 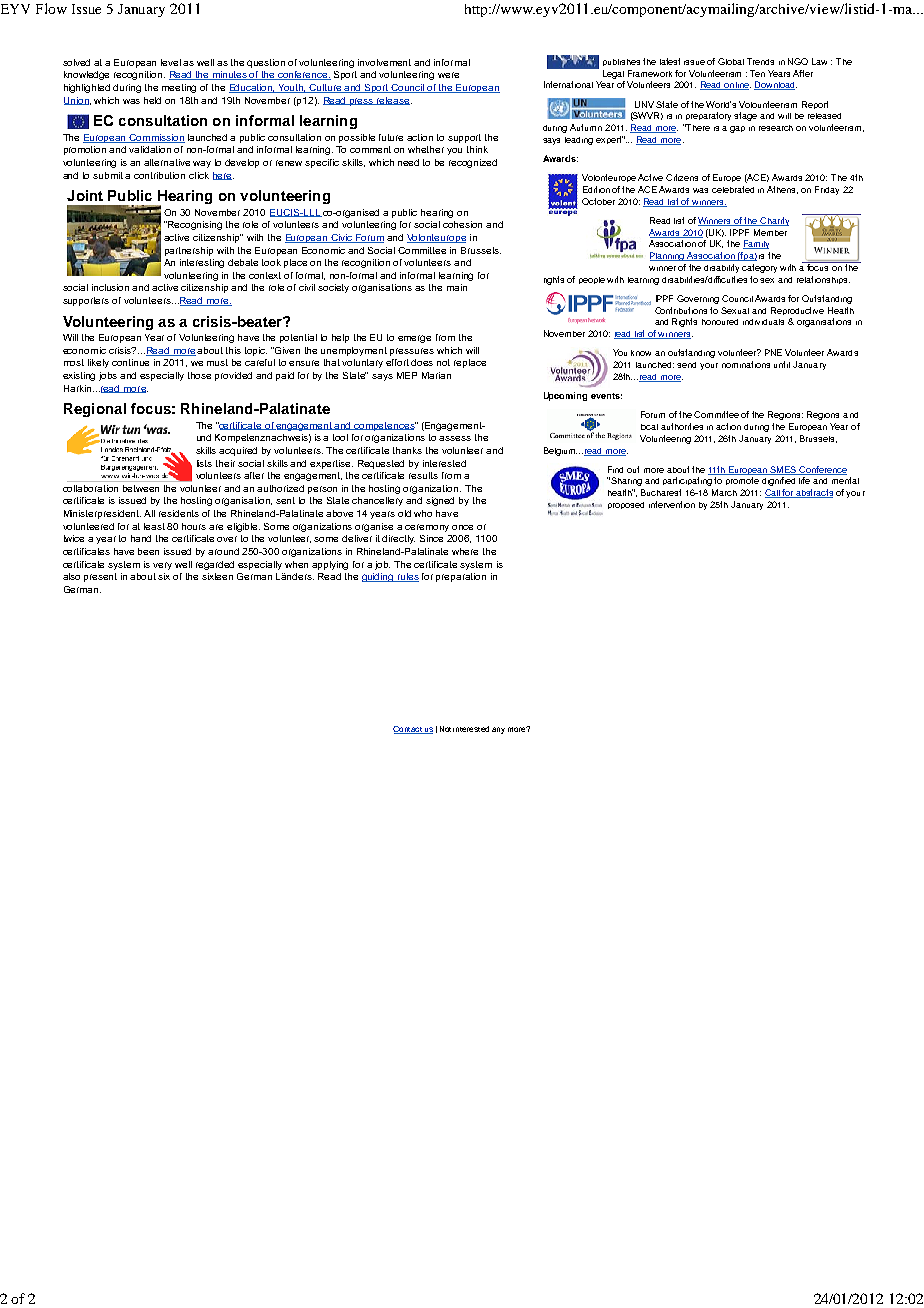 What do you see at coordinates (110, 287) in the screenshot?
I see `inclusion` at bounding box center [110, 287].
